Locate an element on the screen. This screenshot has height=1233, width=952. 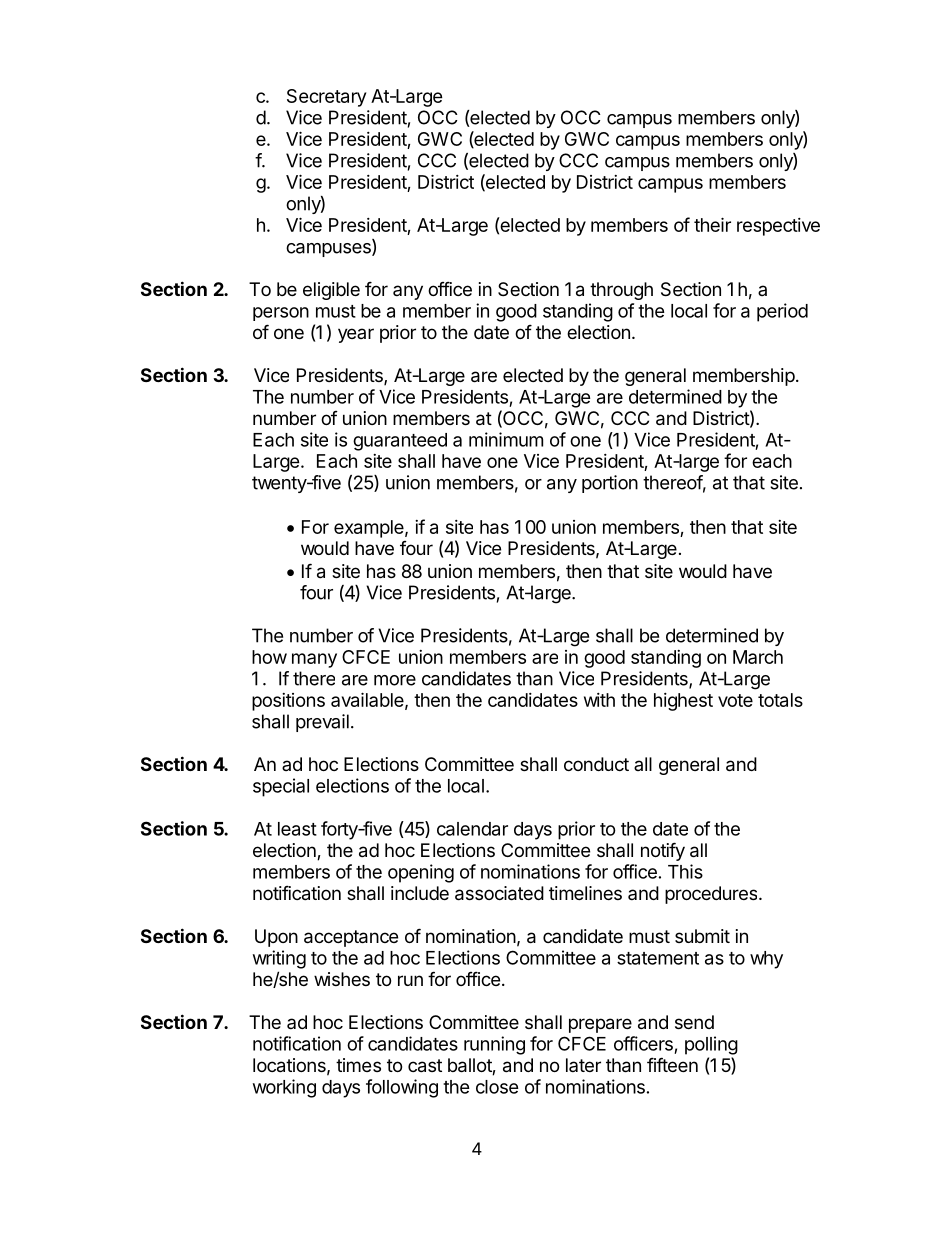
times is located at coordinates (358, 1065).
